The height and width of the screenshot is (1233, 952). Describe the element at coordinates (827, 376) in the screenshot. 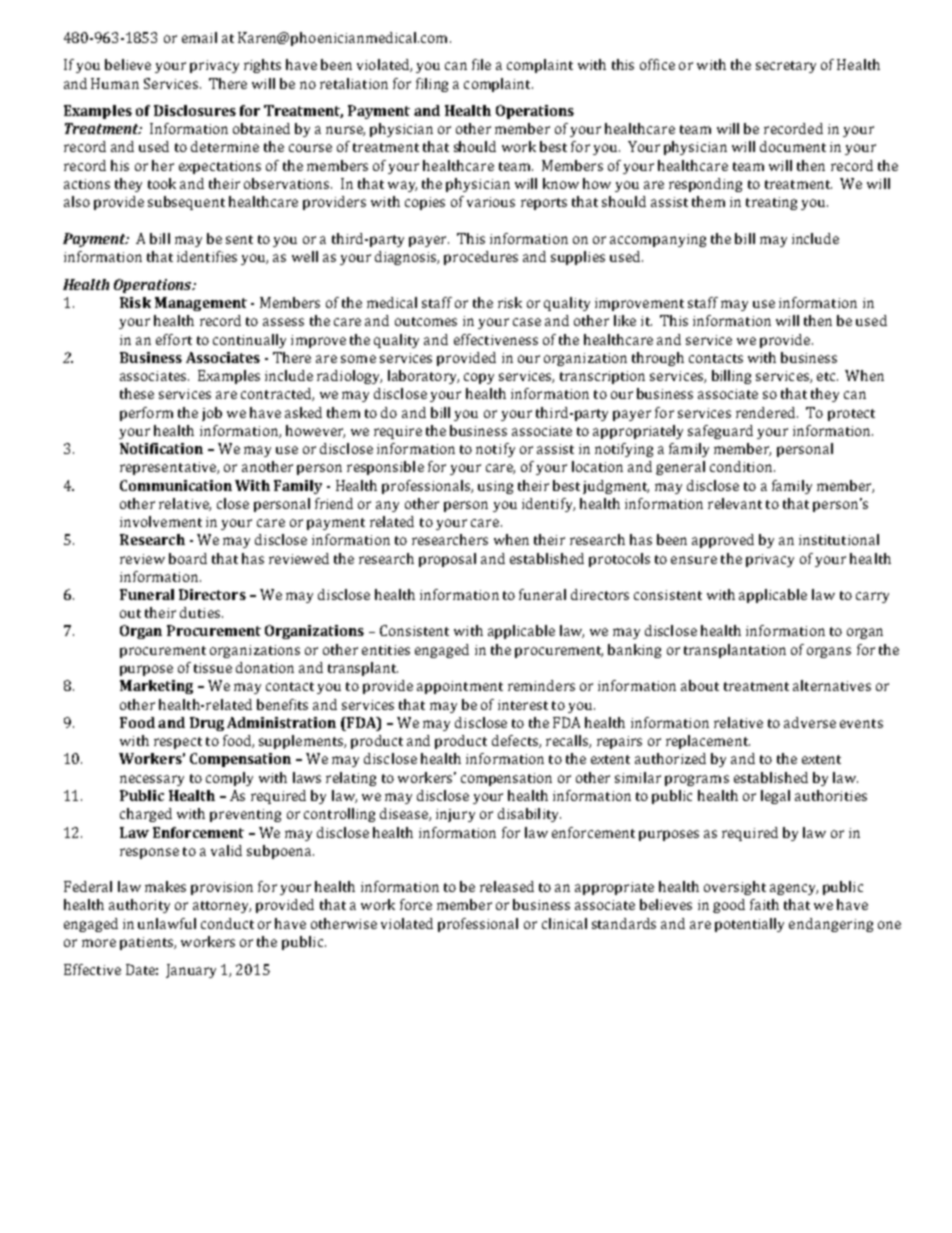

I see `etc` at that location.
